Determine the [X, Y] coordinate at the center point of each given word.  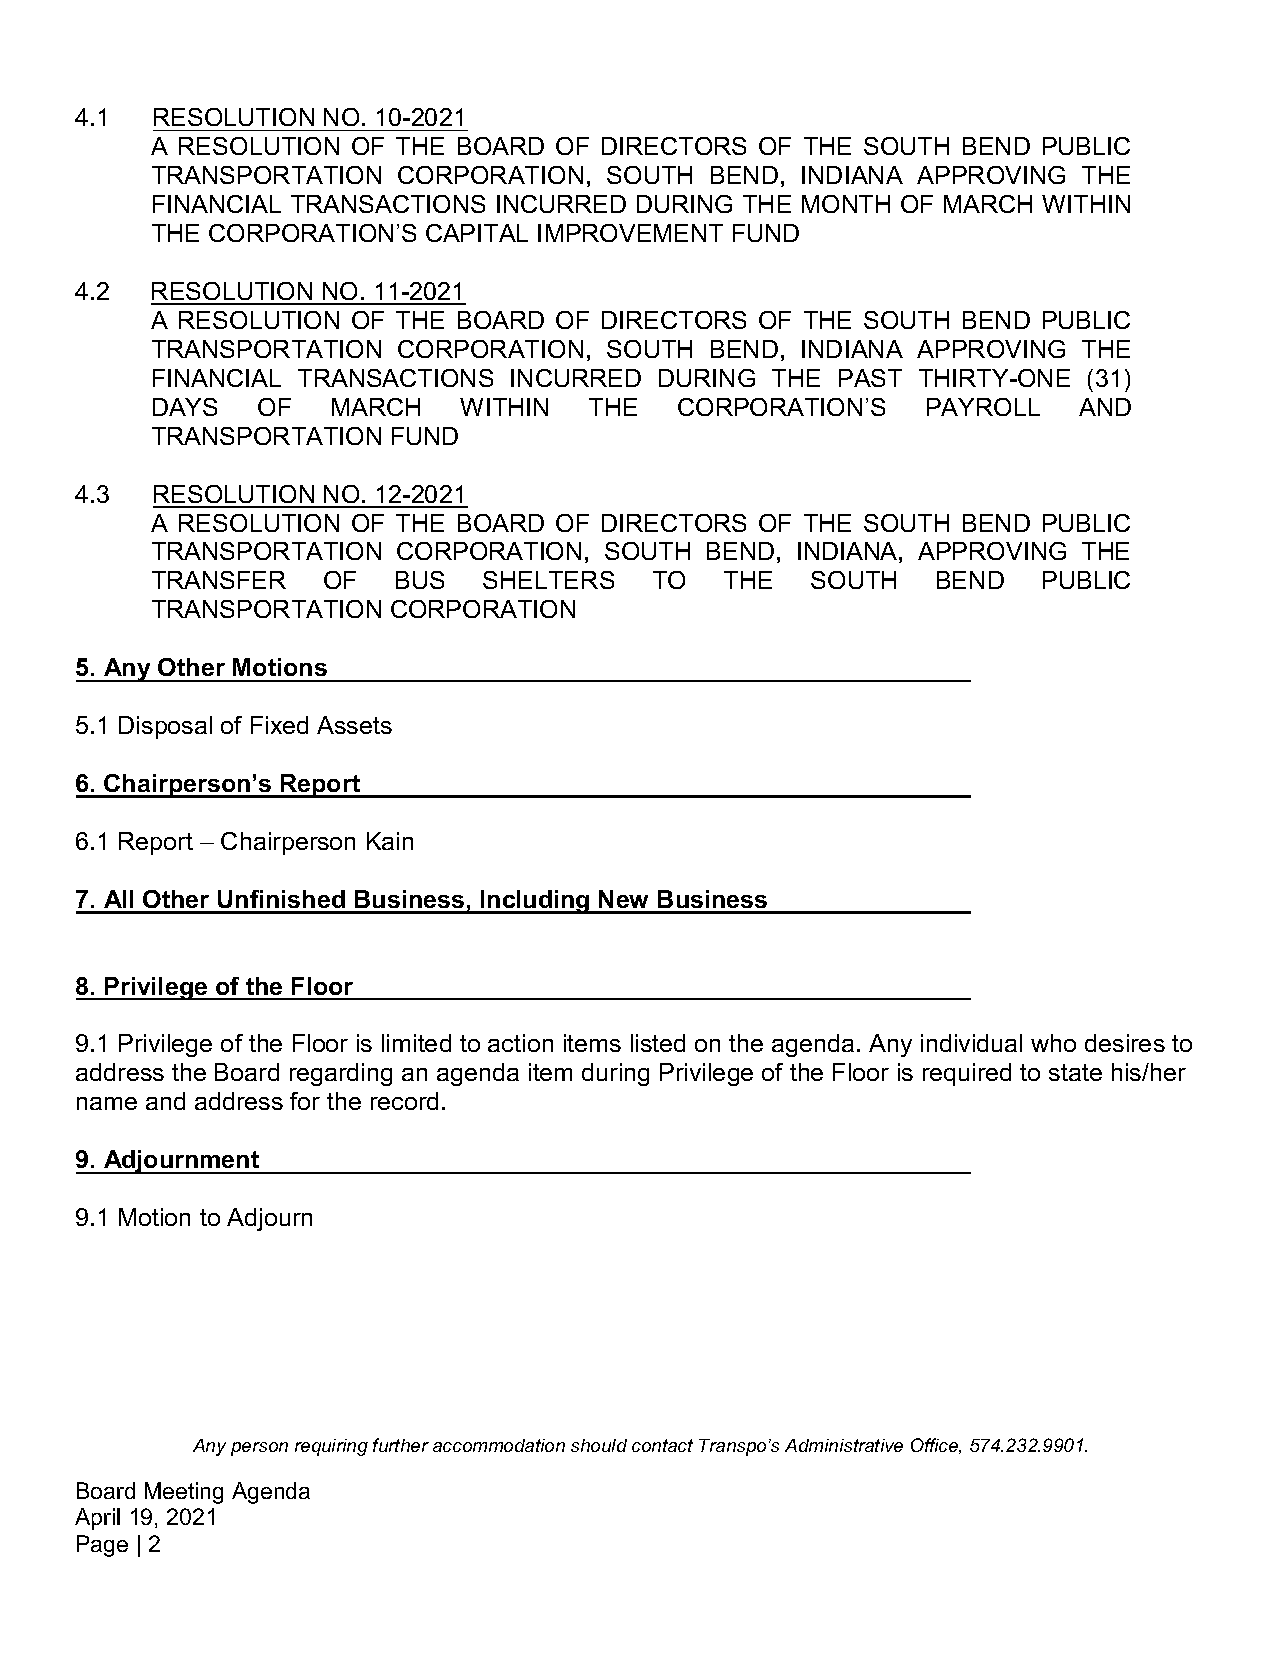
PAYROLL [983, 407]
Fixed [279, 725]
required [967, 1074]
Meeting [184, 1493]
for [305, 1101]
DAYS [185, 407]
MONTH [846, 204]
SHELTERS [548, 580]
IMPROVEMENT [630, 233]
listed [658, 1043]
